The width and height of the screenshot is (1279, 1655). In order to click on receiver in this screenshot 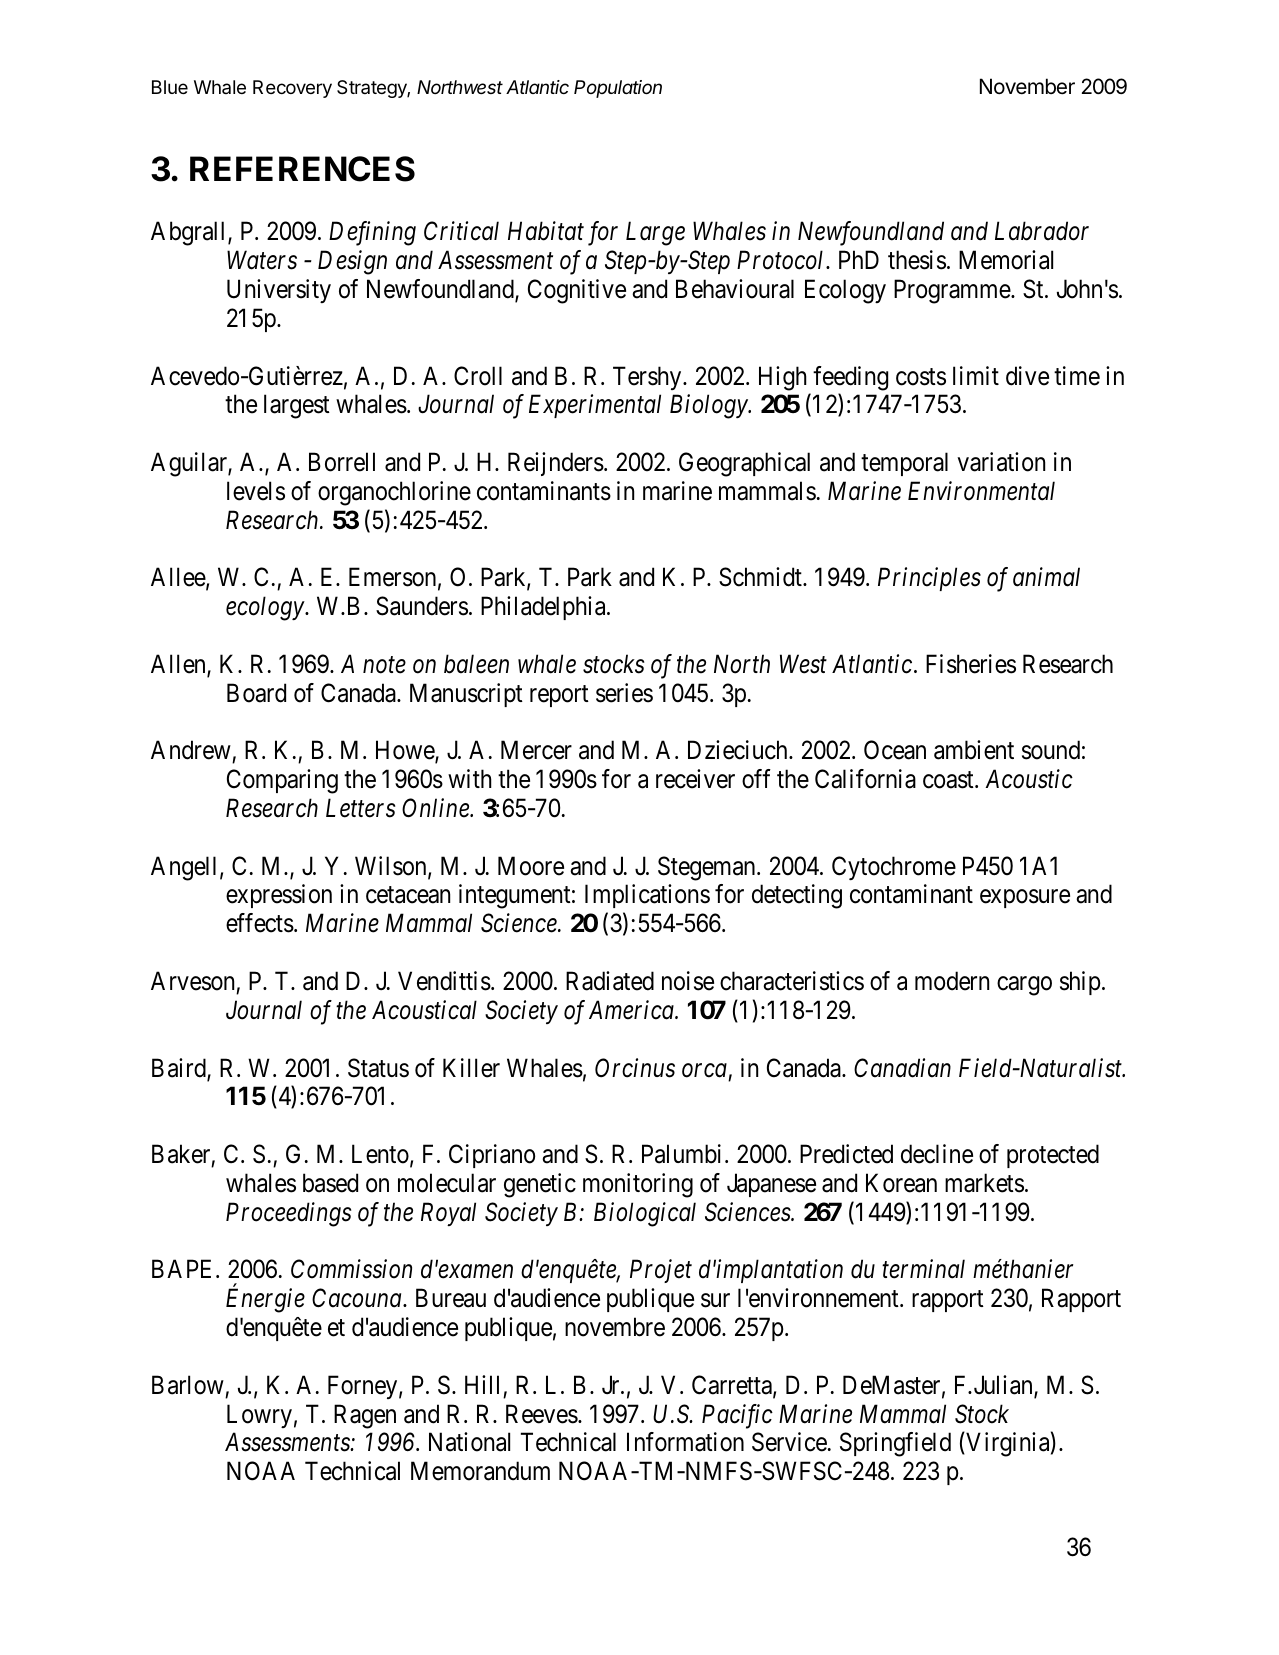, I will do `click(695, 779)`.
